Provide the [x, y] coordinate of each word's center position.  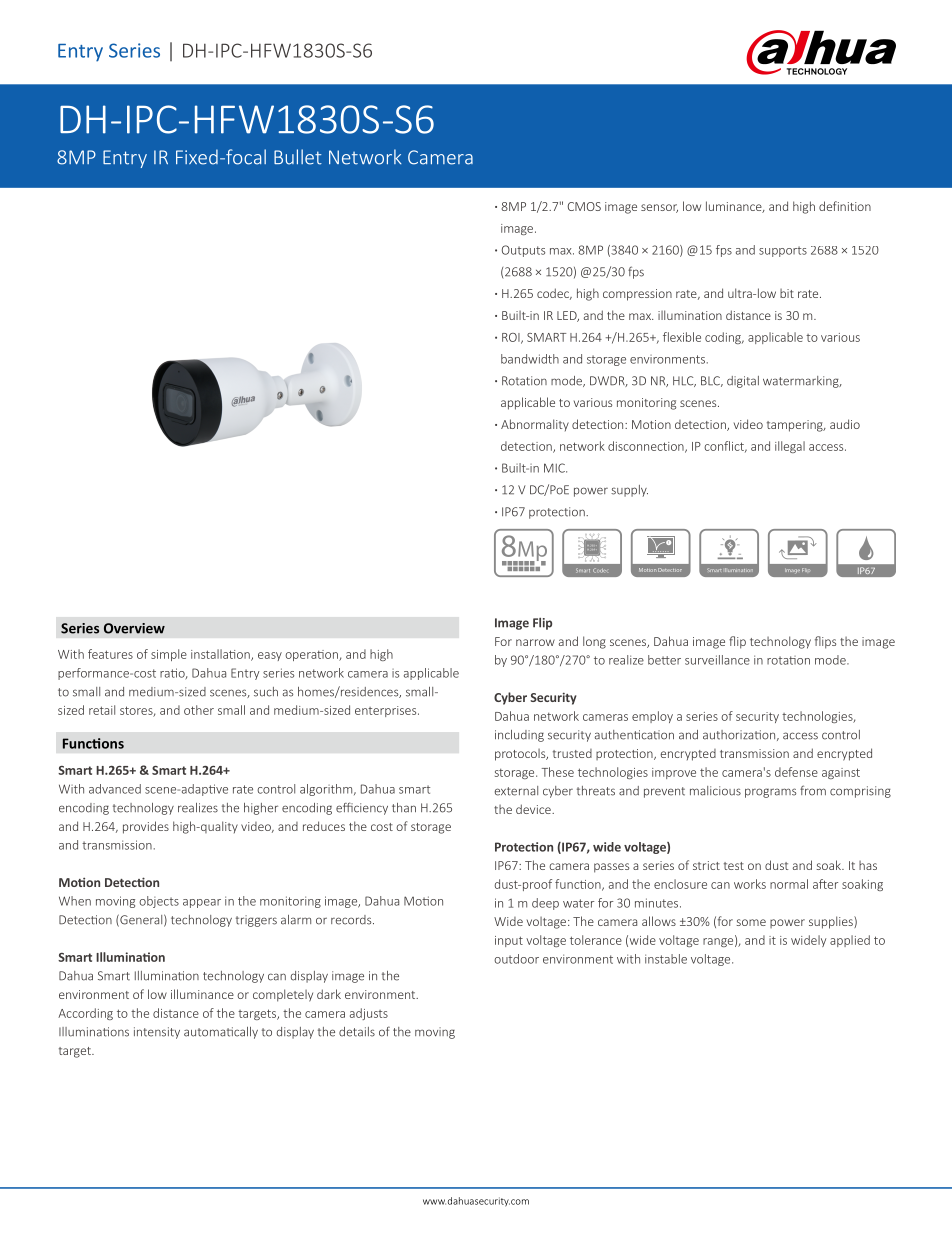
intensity [157, 1033]
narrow [535, 642]
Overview [134, 628]
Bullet [298, 157]
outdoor [516, 959]
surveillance [717, 660]
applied [850, 941]
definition [845, 206]
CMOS [584, 206]
